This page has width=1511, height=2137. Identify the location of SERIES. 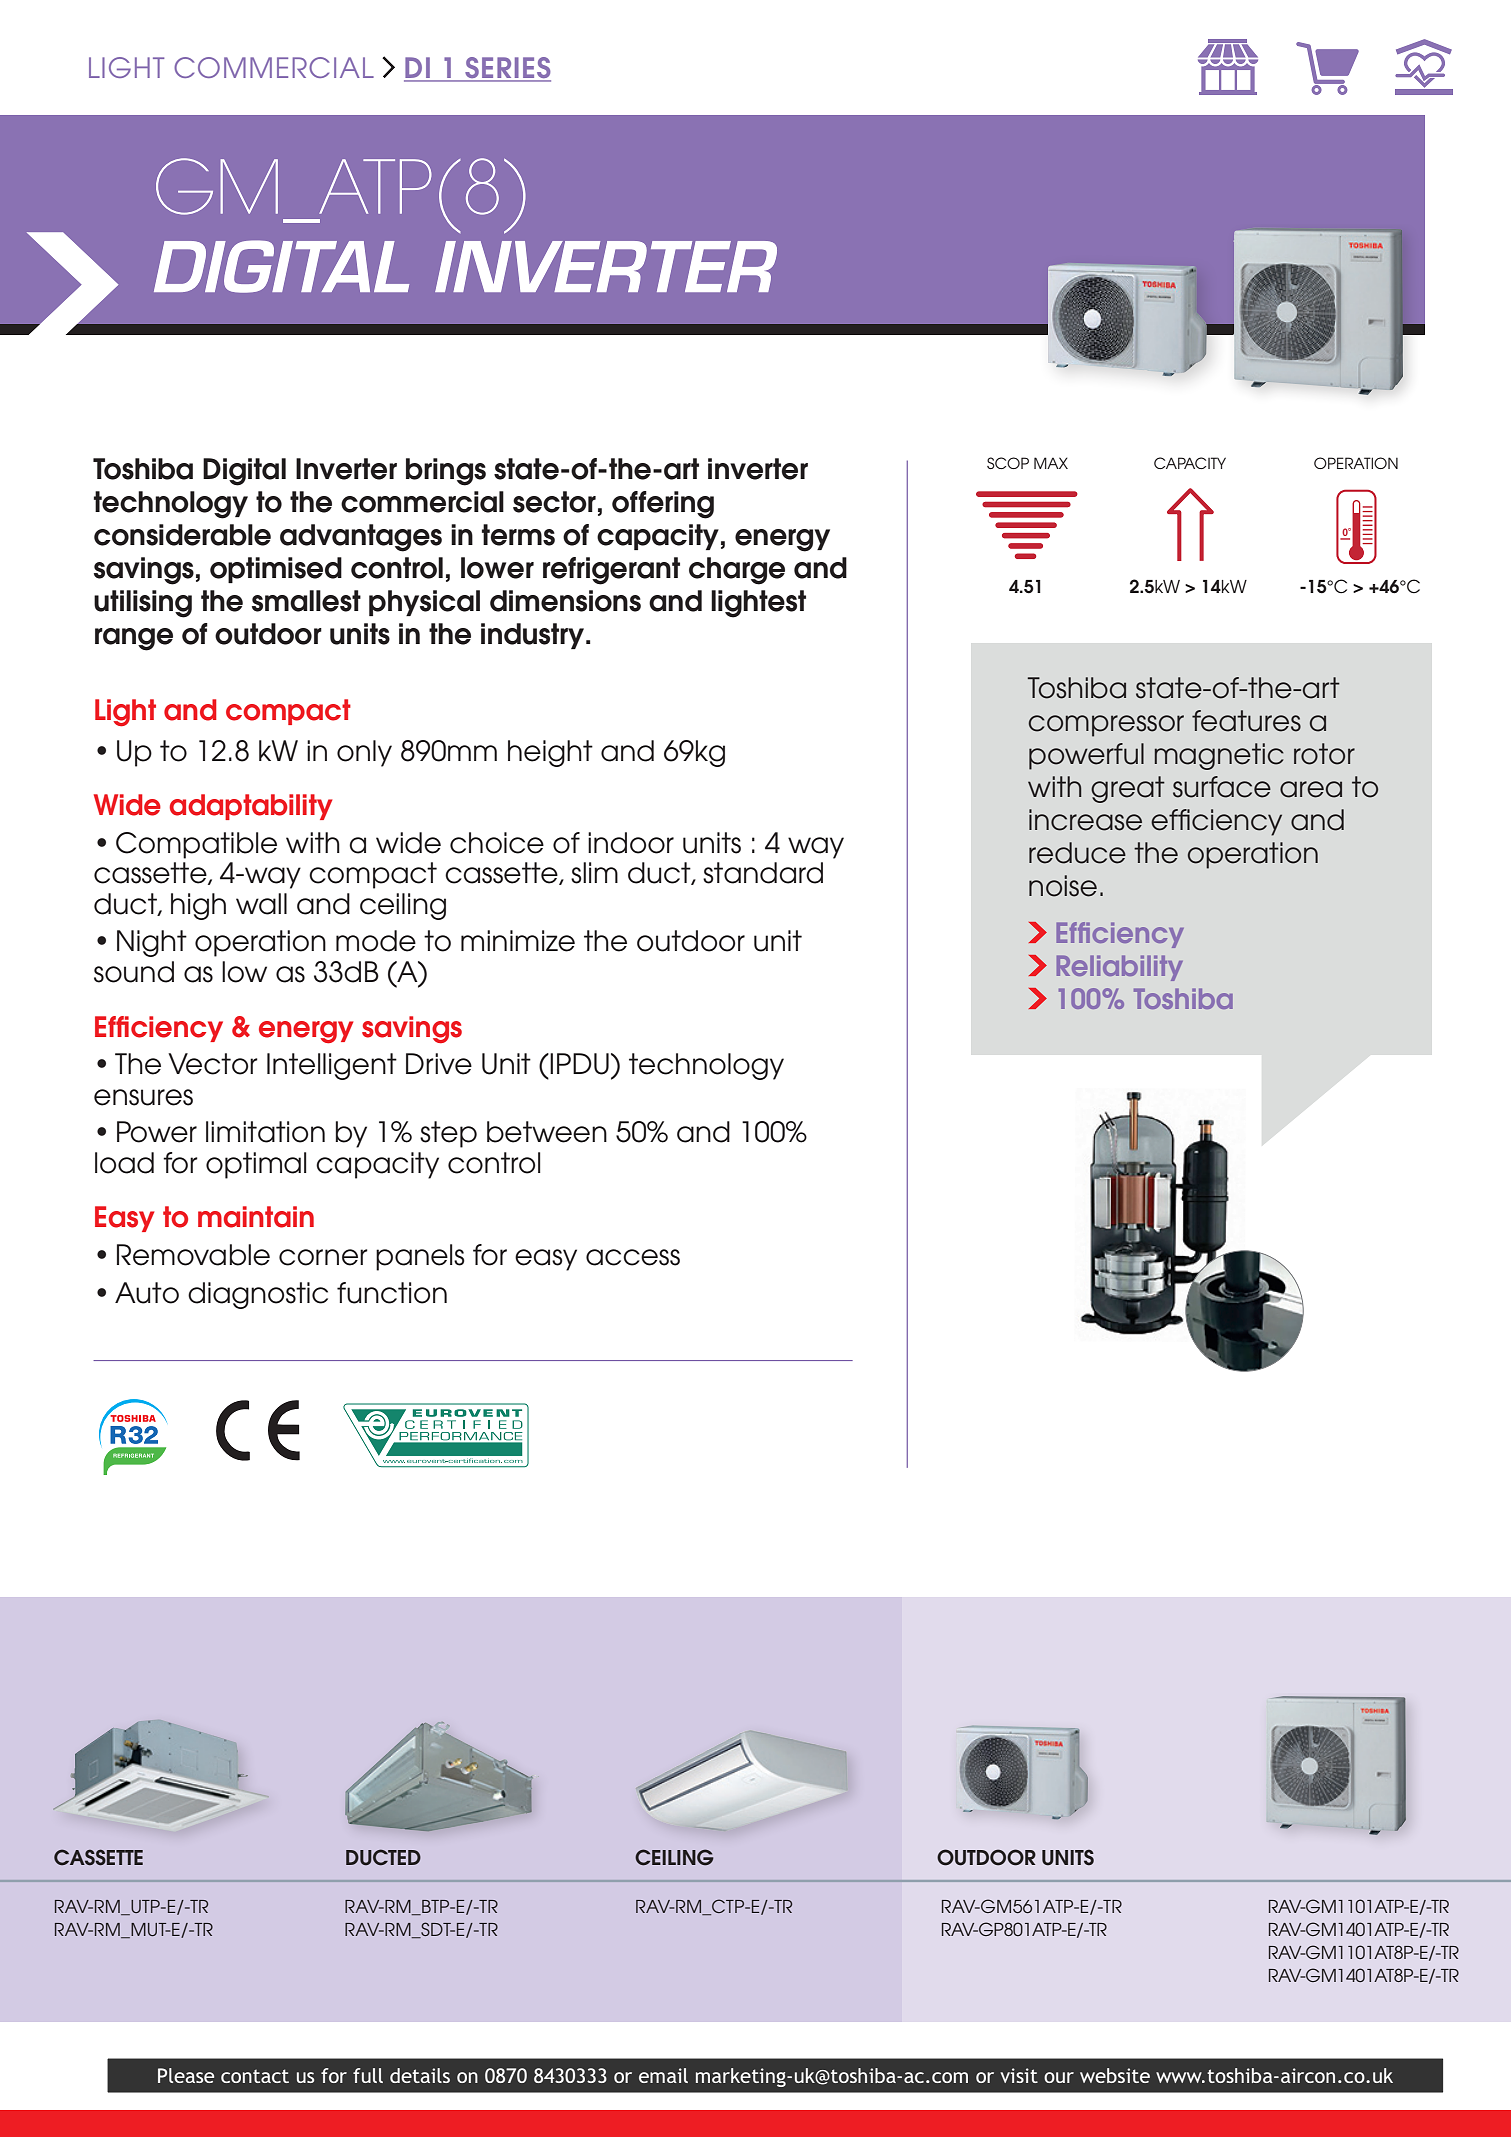
(507, 69).
